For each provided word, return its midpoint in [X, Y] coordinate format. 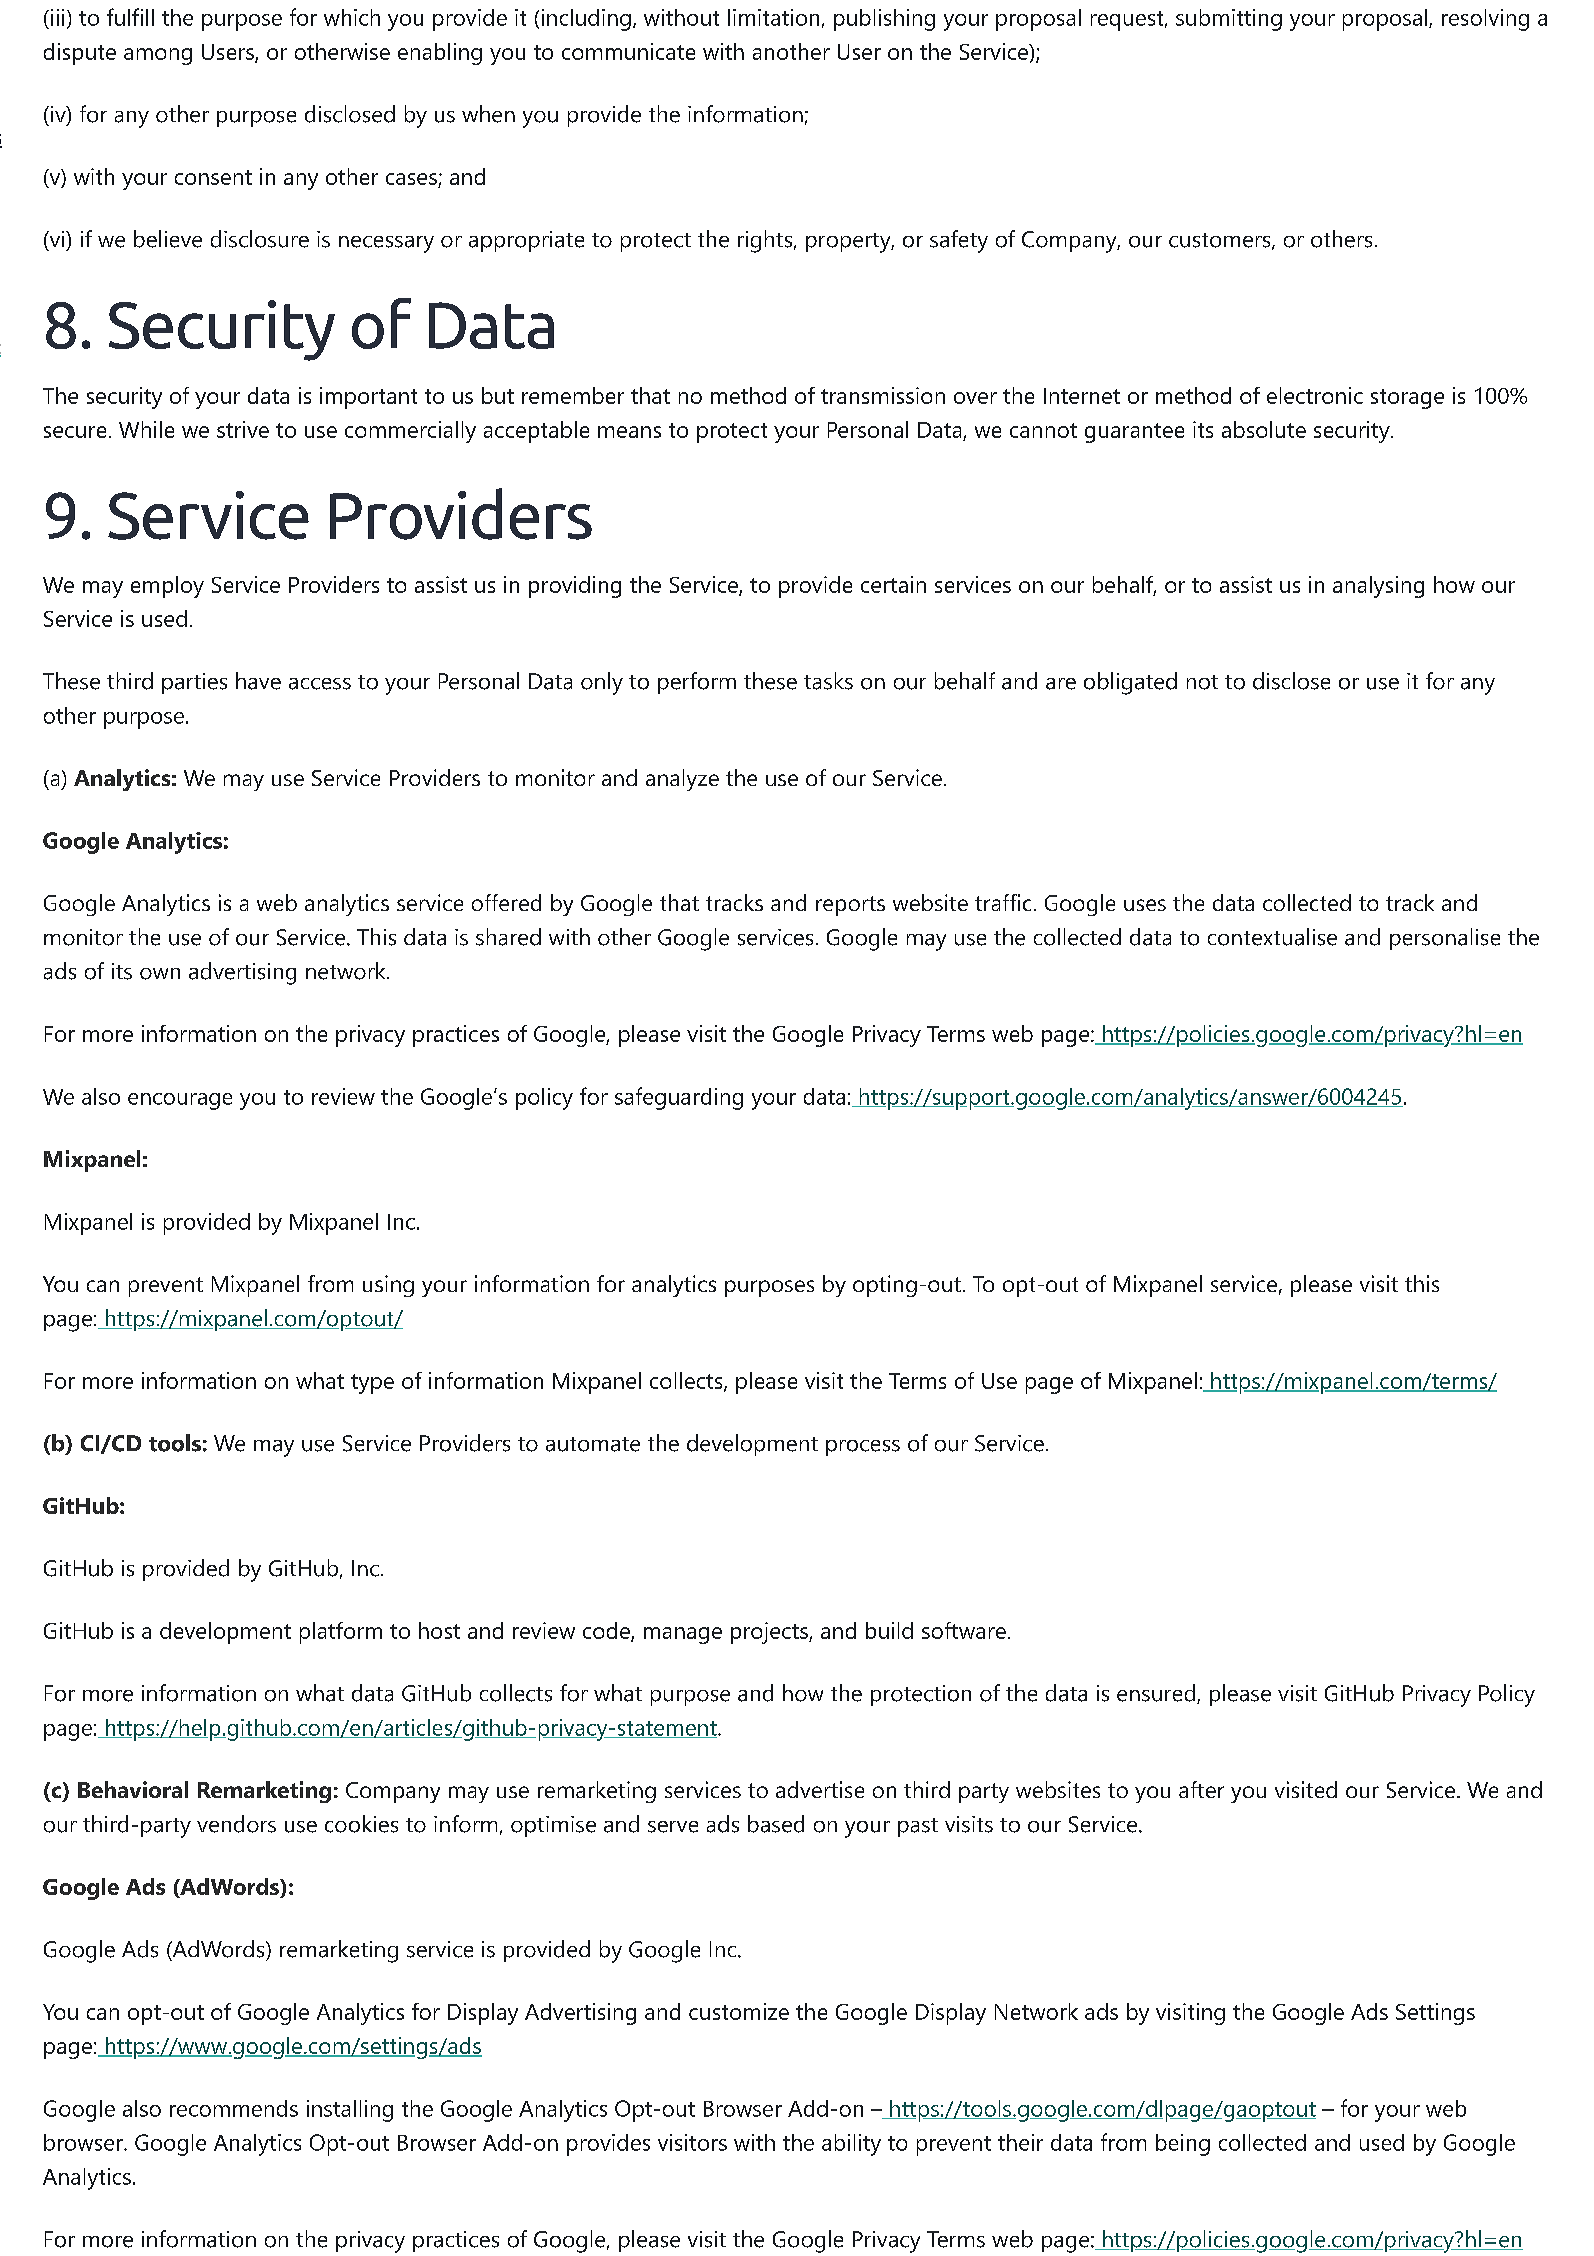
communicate [628, 51]
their [1020, 2142]
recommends [234, 2108]
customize [739, 2011]
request [1127, 21]
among [158, 56]
